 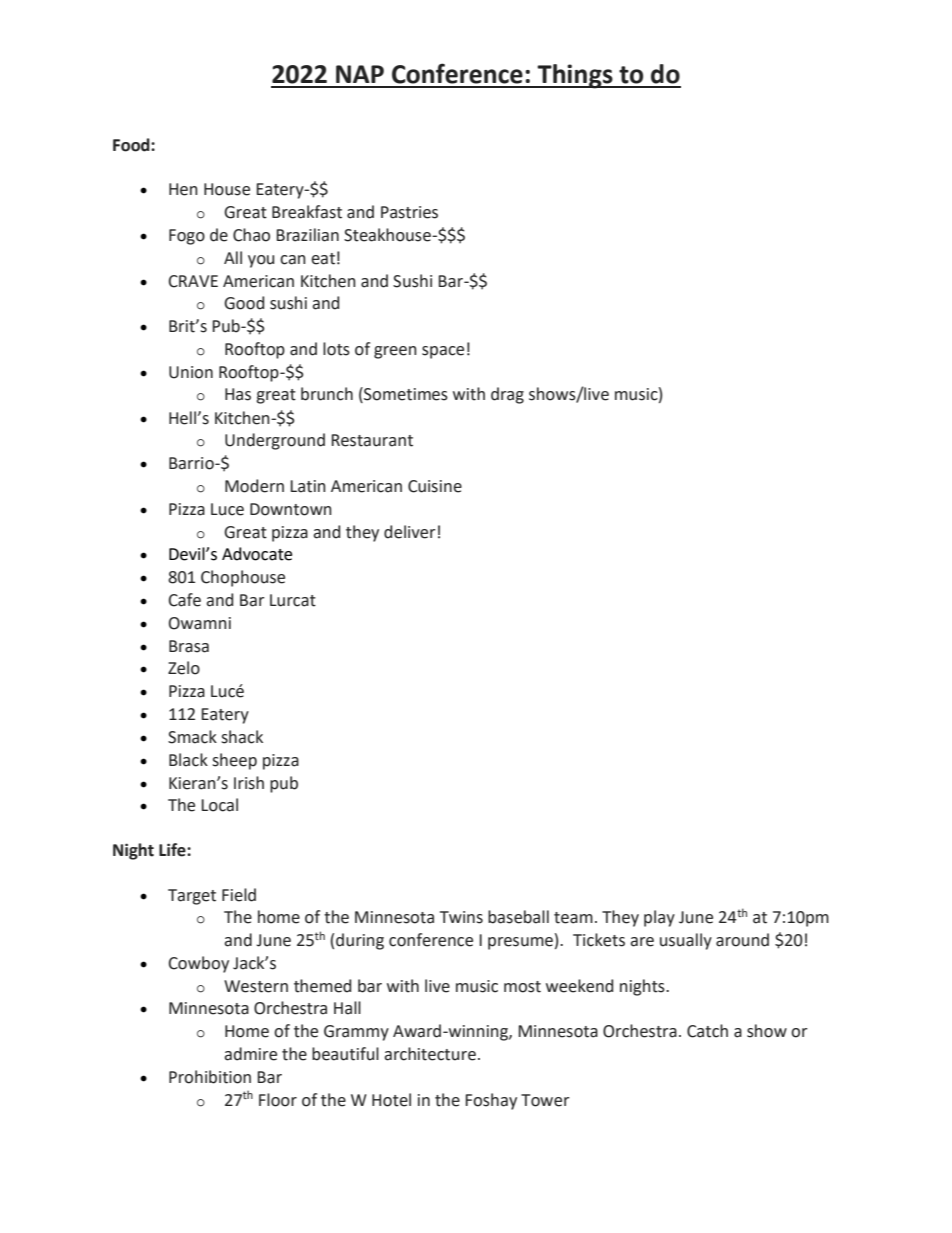 I want to click on Sometimes, so click(x=405, y=395).
